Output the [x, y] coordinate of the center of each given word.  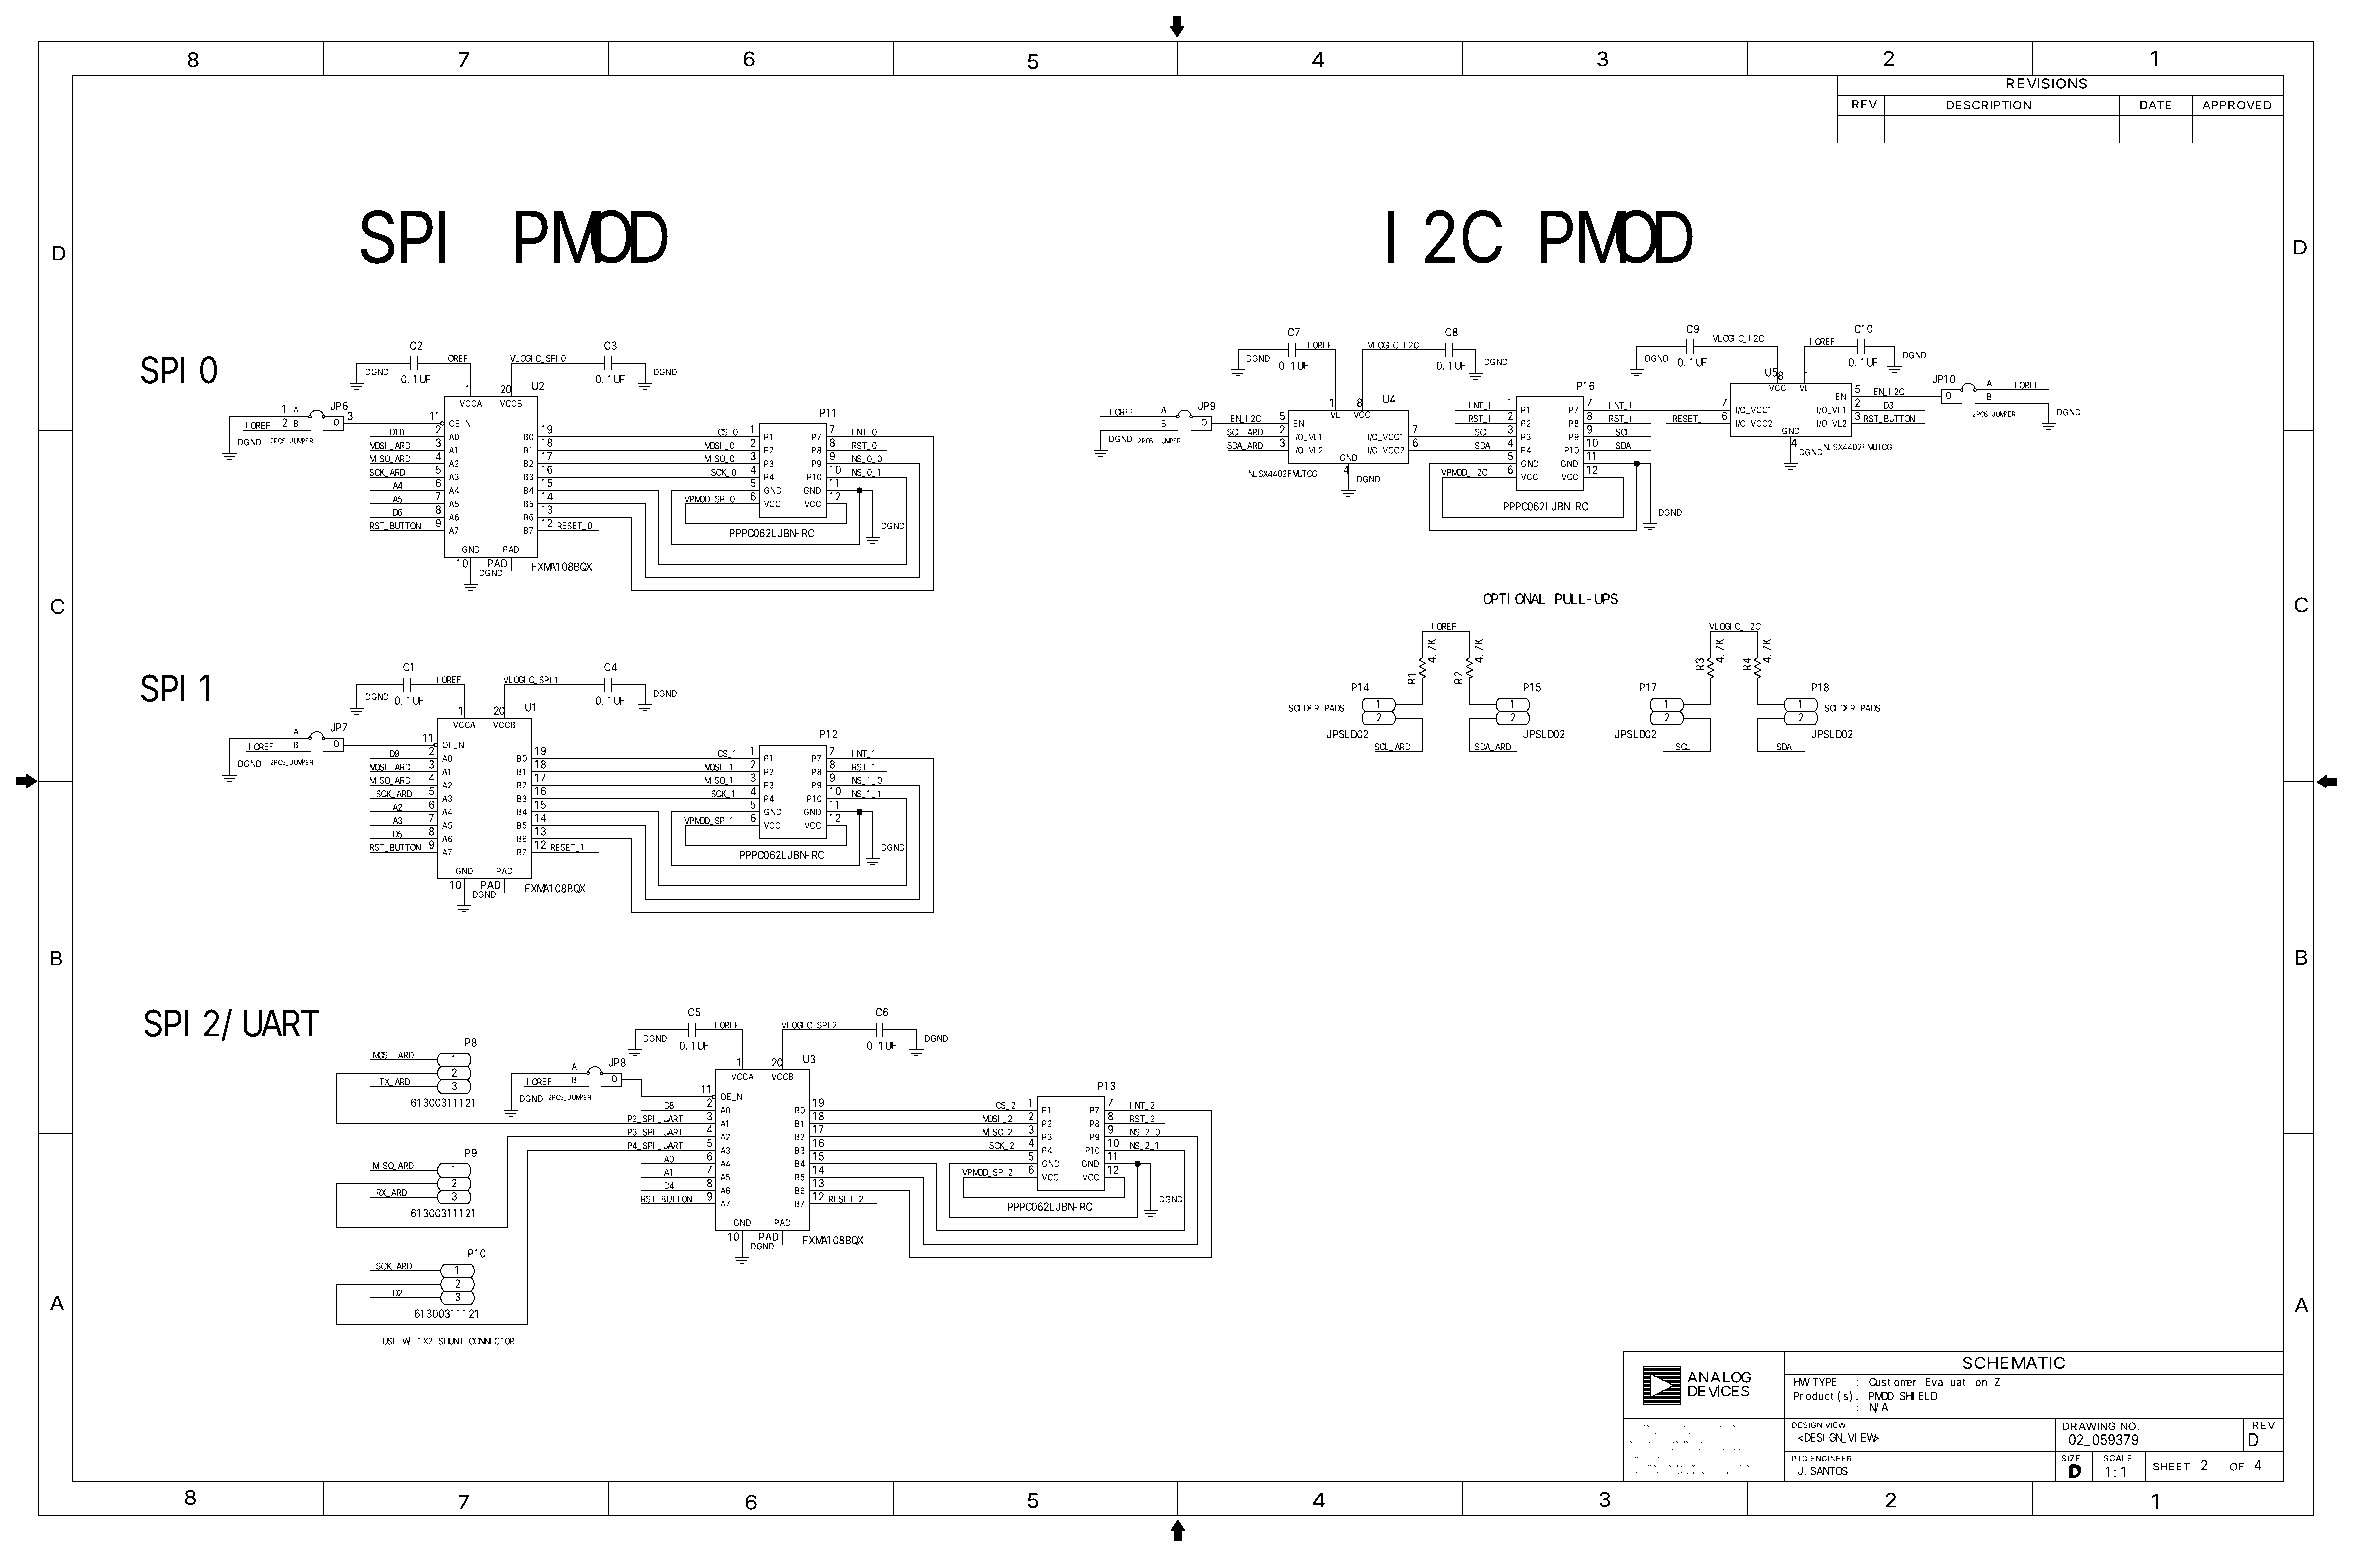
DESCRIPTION [1988, 105]
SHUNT [451, 1341]
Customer [1892, 1382]
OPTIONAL [1514, 599]
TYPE [1825, 1382]
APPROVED [2237, 105]
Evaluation [1956, 1382]
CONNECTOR [491, 1341]
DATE [2155, 105]
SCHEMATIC [2014, 1363]
